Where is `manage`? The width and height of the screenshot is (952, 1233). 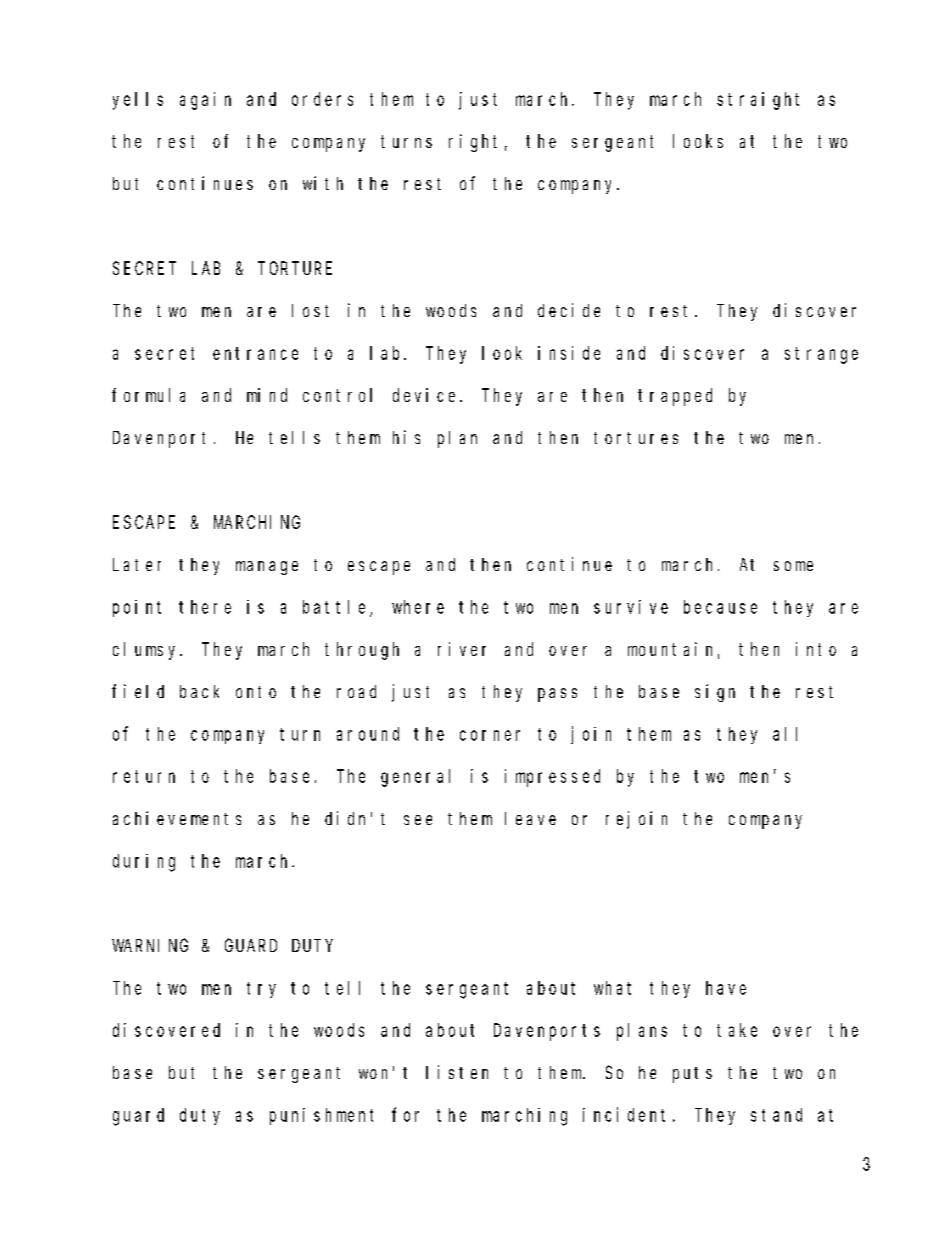
manage is located at coordinates (267, 568).
